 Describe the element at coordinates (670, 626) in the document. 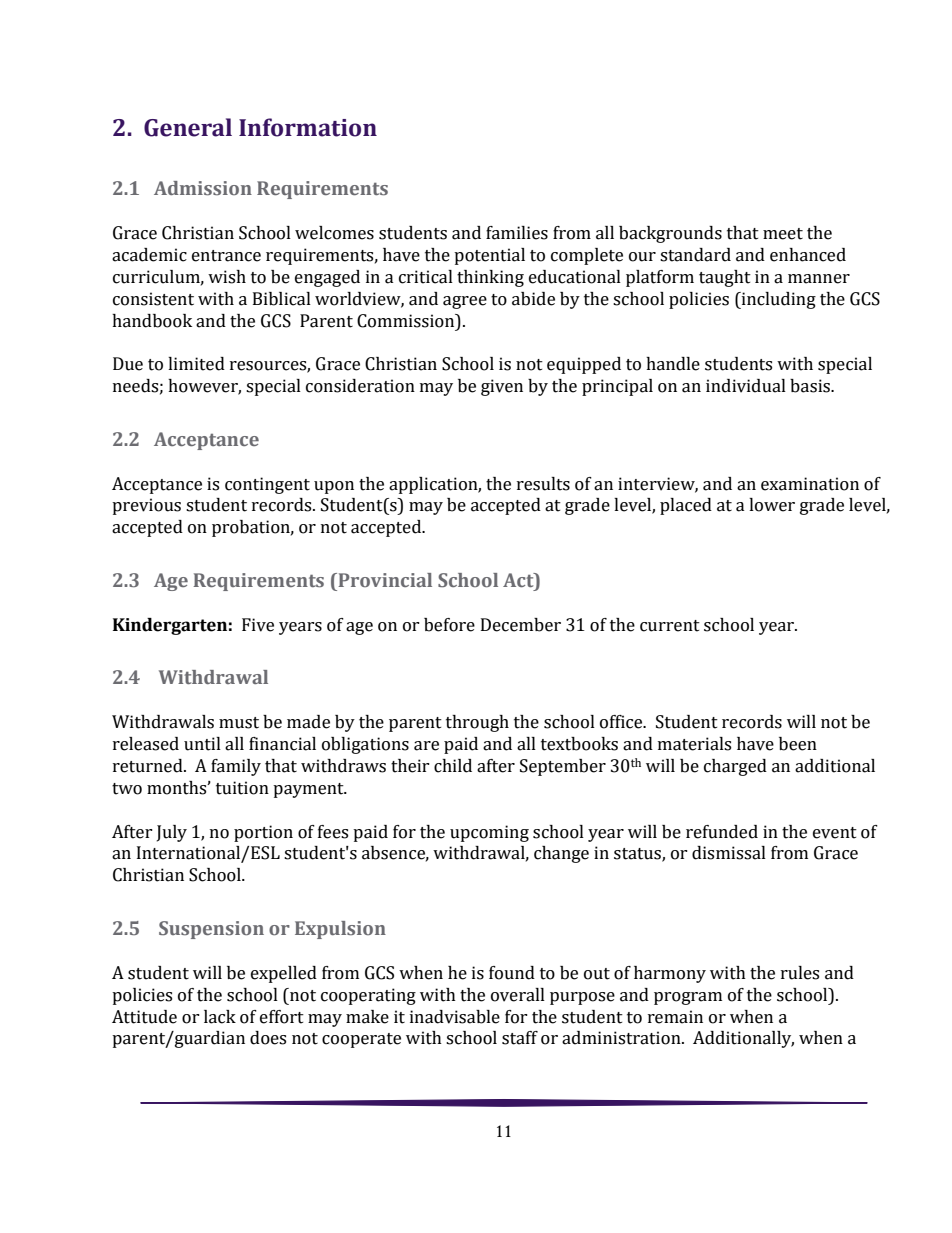

I see `current` at that location.
